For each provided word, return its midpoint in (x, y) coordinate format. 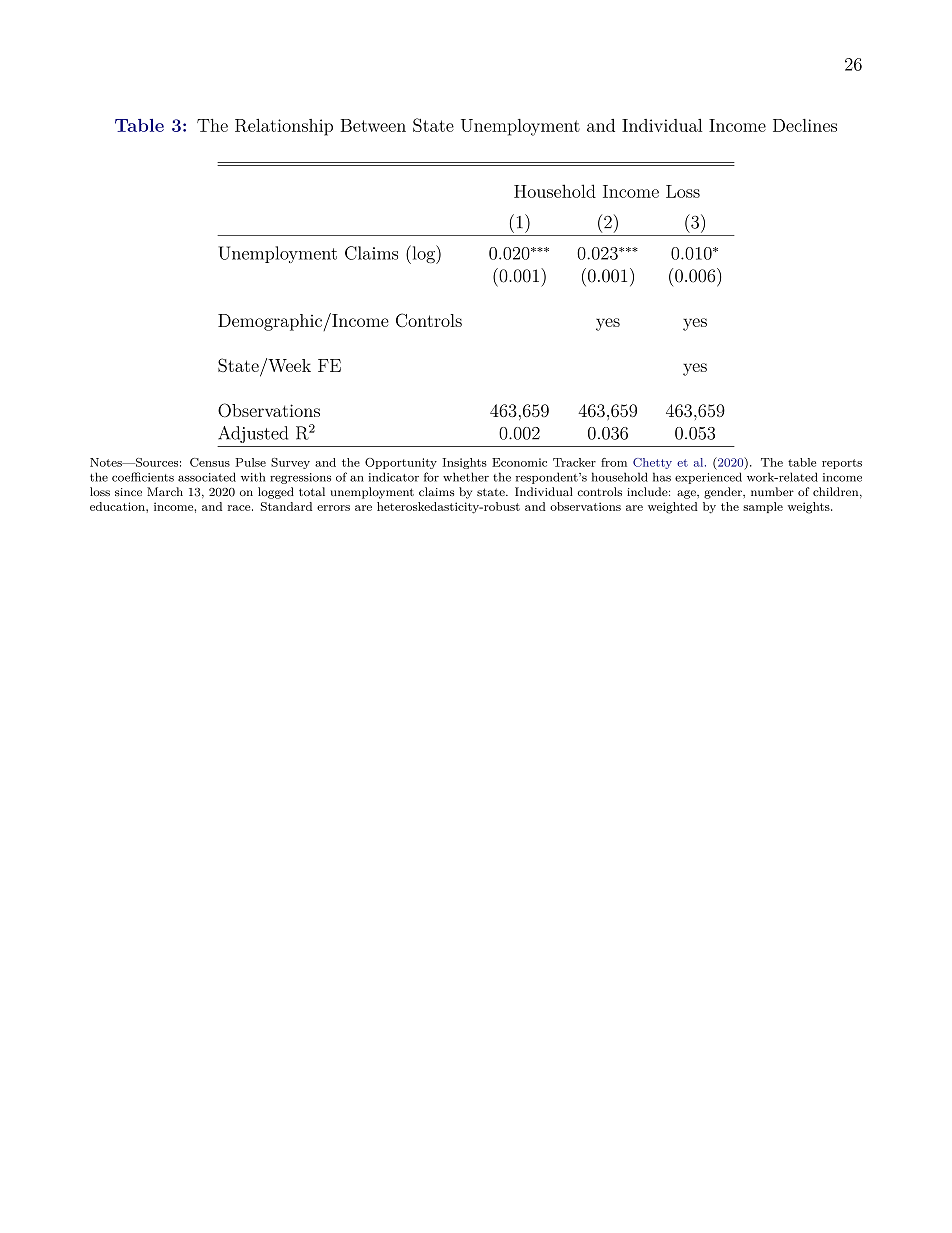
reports (842, 464)
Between (373, 125)
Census (210, 462)
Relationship (284, 127)
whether (466, 477)
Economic (519, 462)
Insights (464, 463)
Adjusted (253, 434)
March (165, 491)
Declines (805, 125)
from (614, 462)
